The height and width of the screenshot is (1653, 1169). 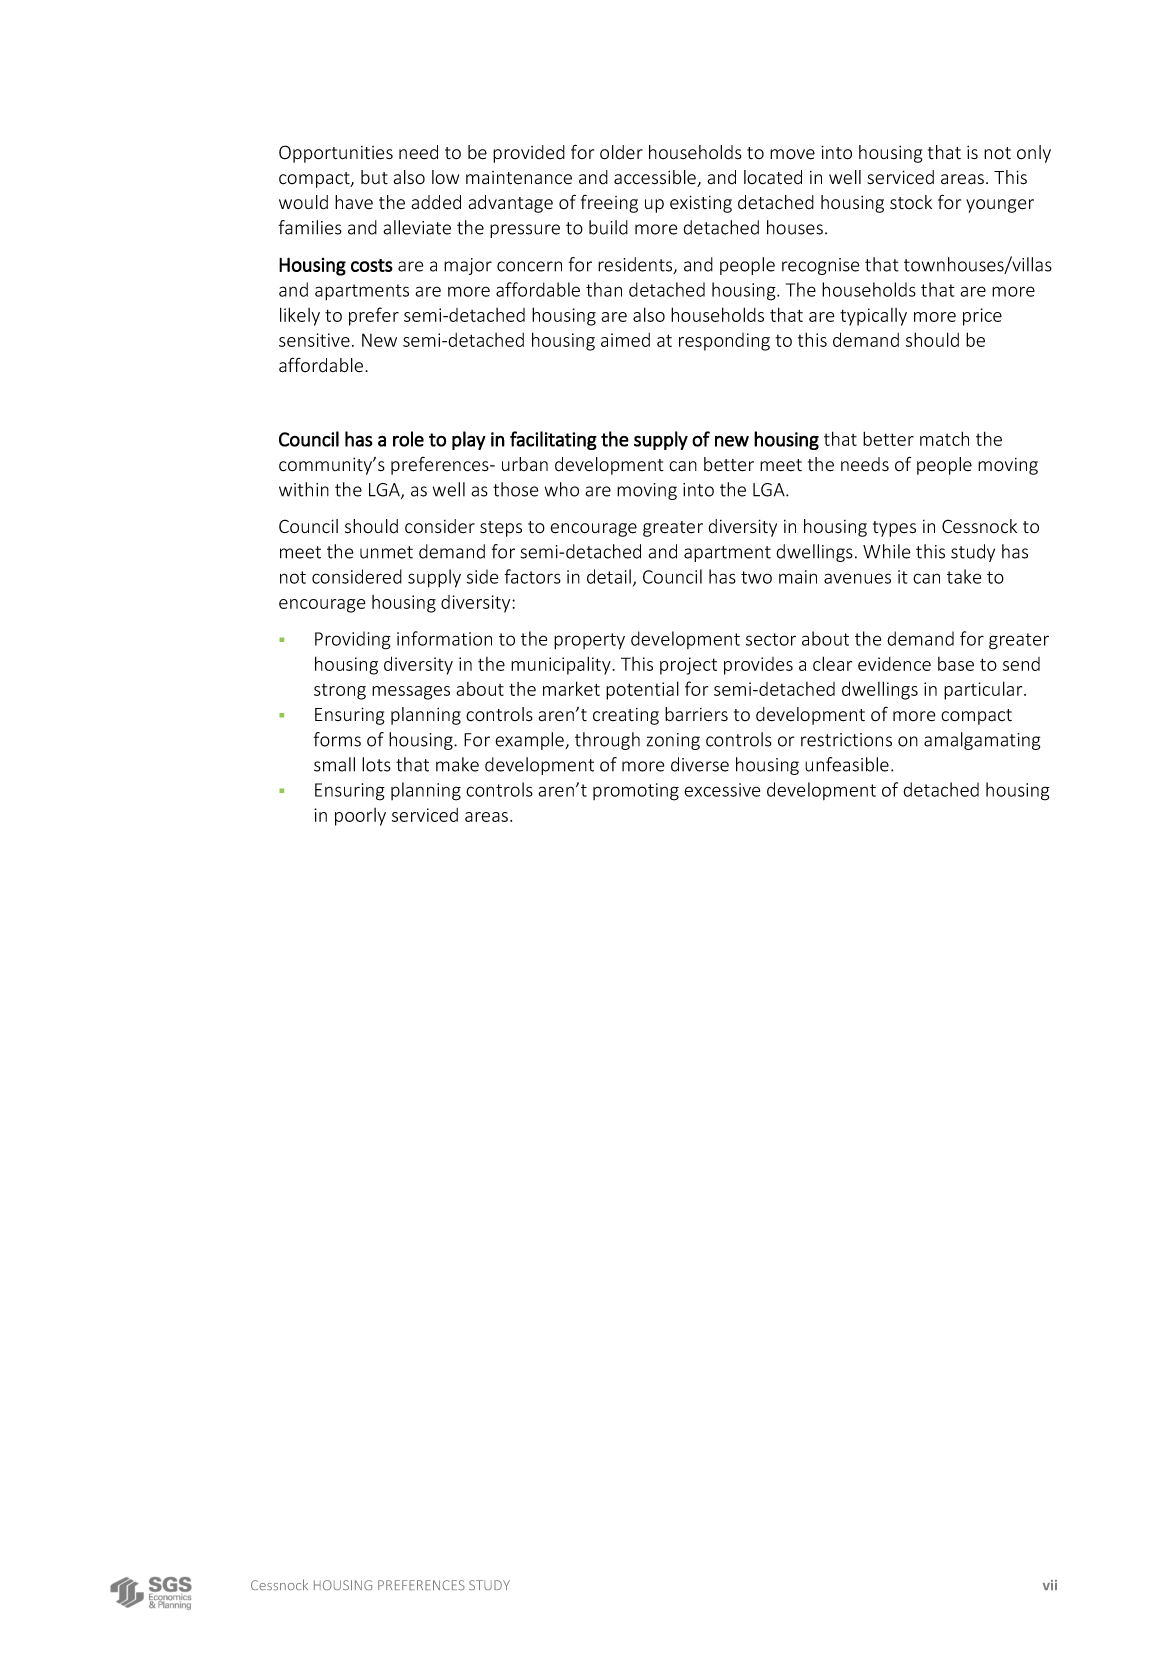 What do you see at coordinates (636, 792) in the screenshot?
I see `promoting` at bounding box center [636, 792].
